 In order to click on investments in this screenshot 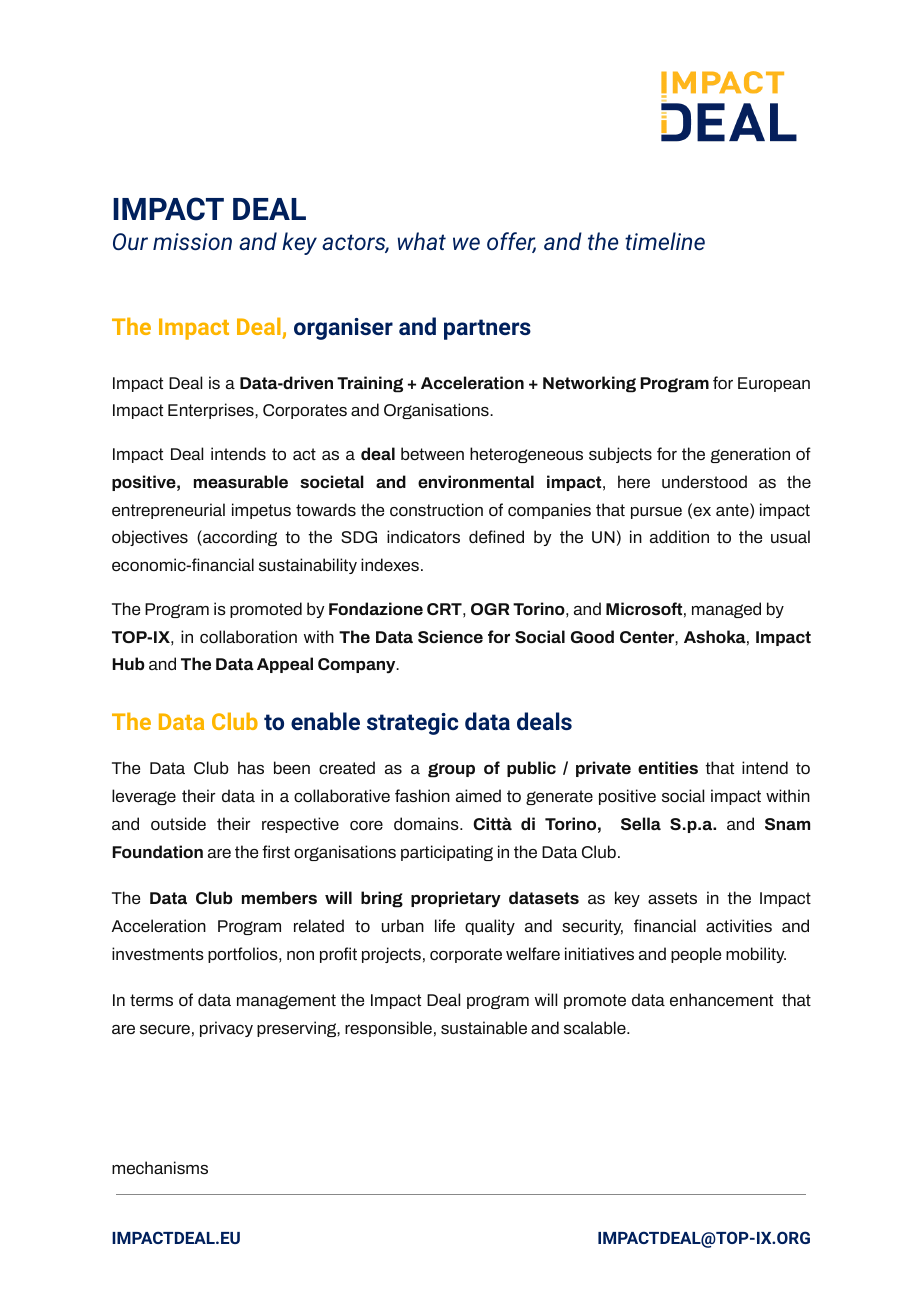, I will do `click(158, 953)`.
